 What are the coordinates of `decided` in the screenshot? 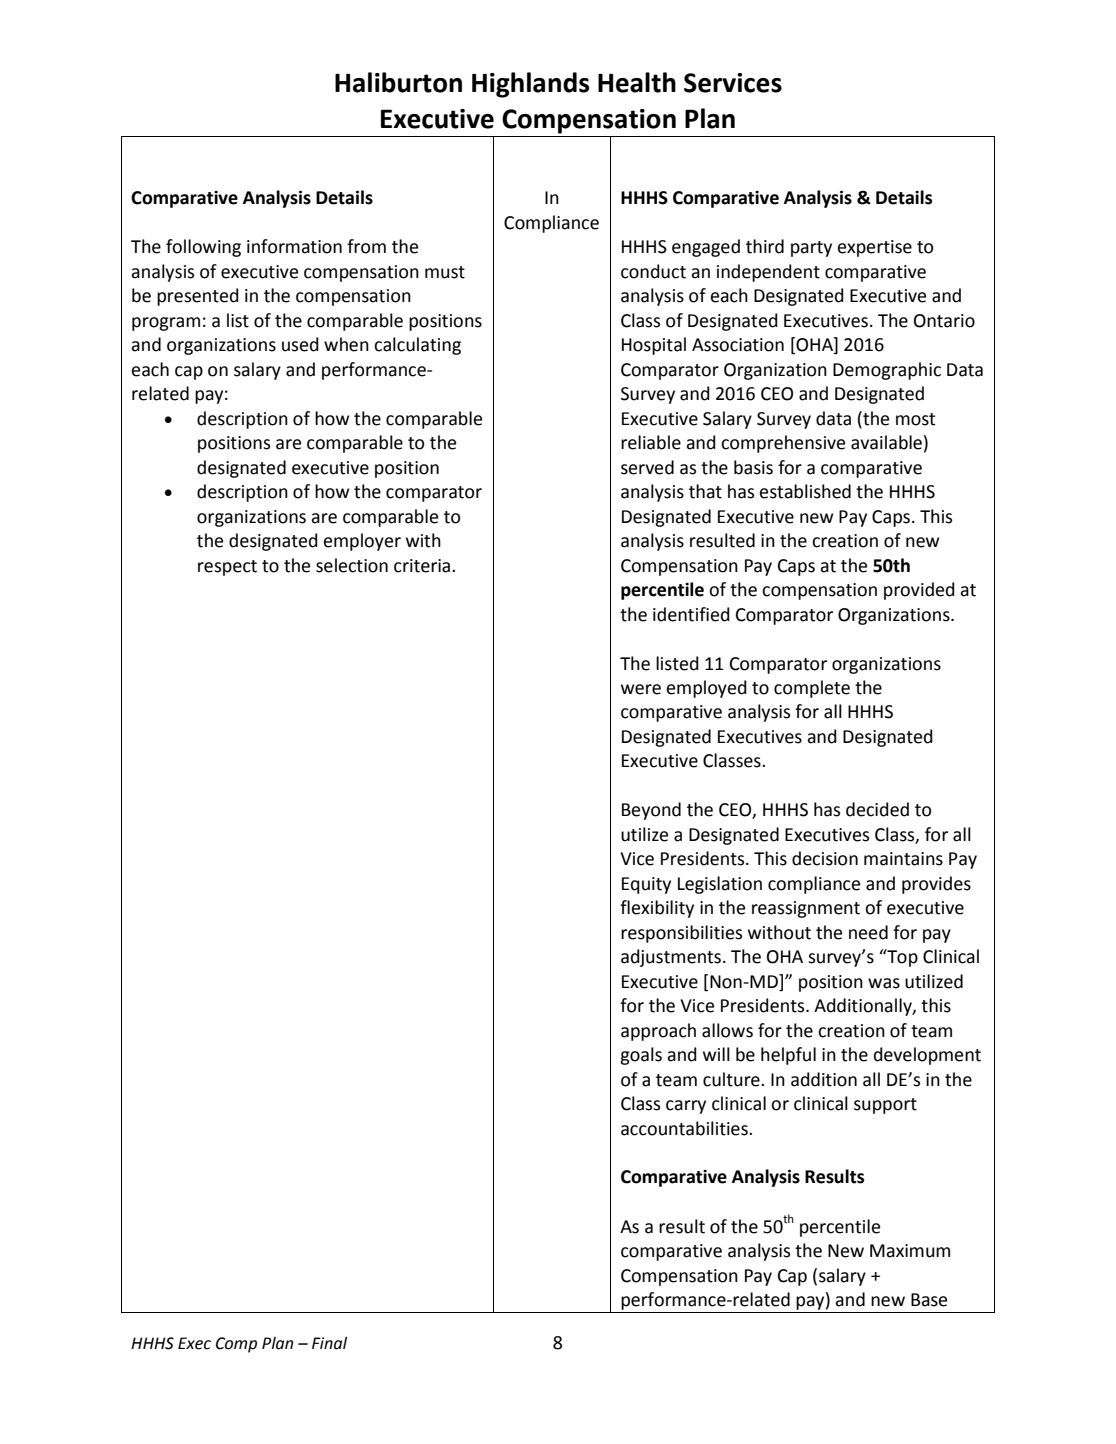 It's located at (877, 809).
